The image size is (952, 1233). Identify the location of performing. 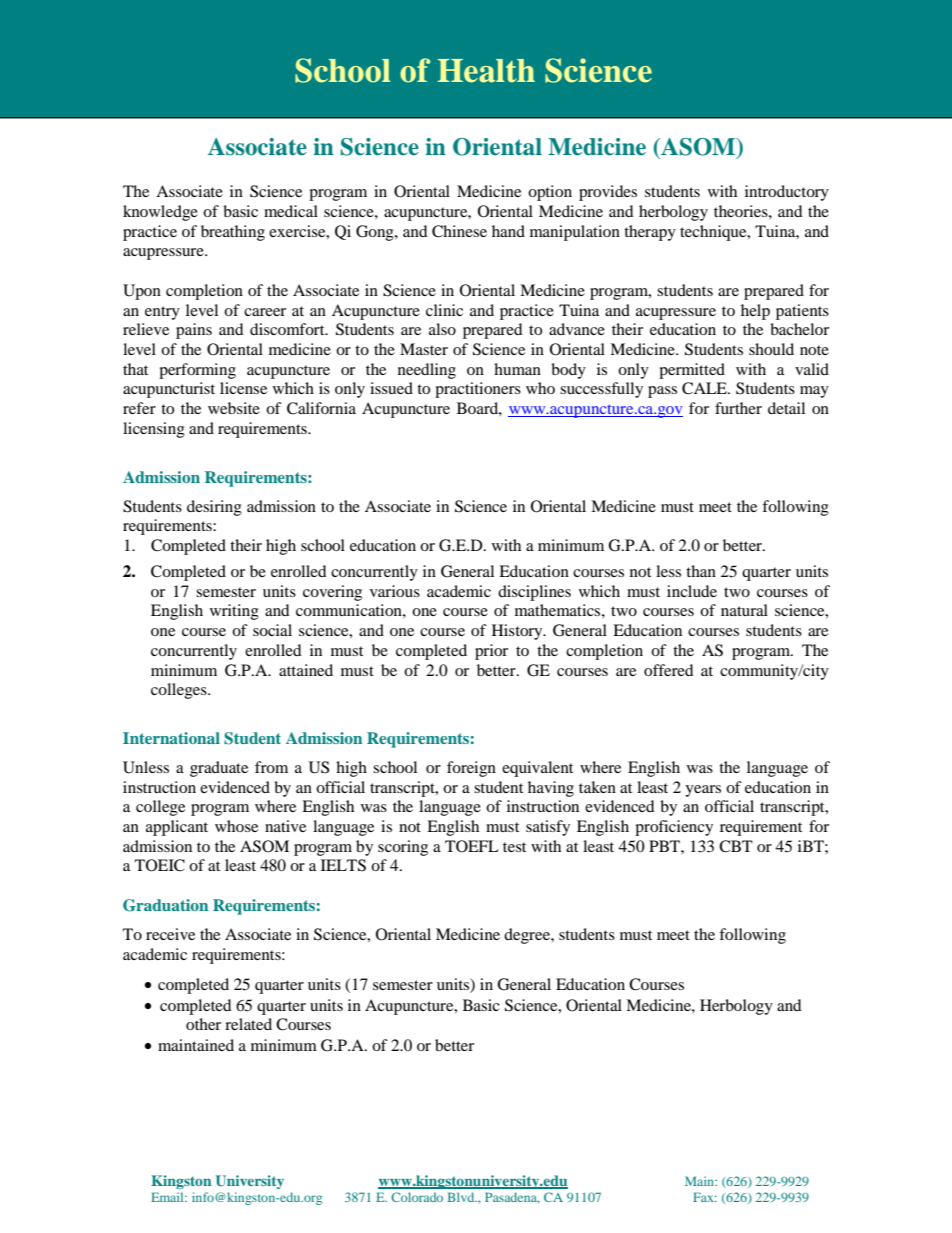
(197, 371).
